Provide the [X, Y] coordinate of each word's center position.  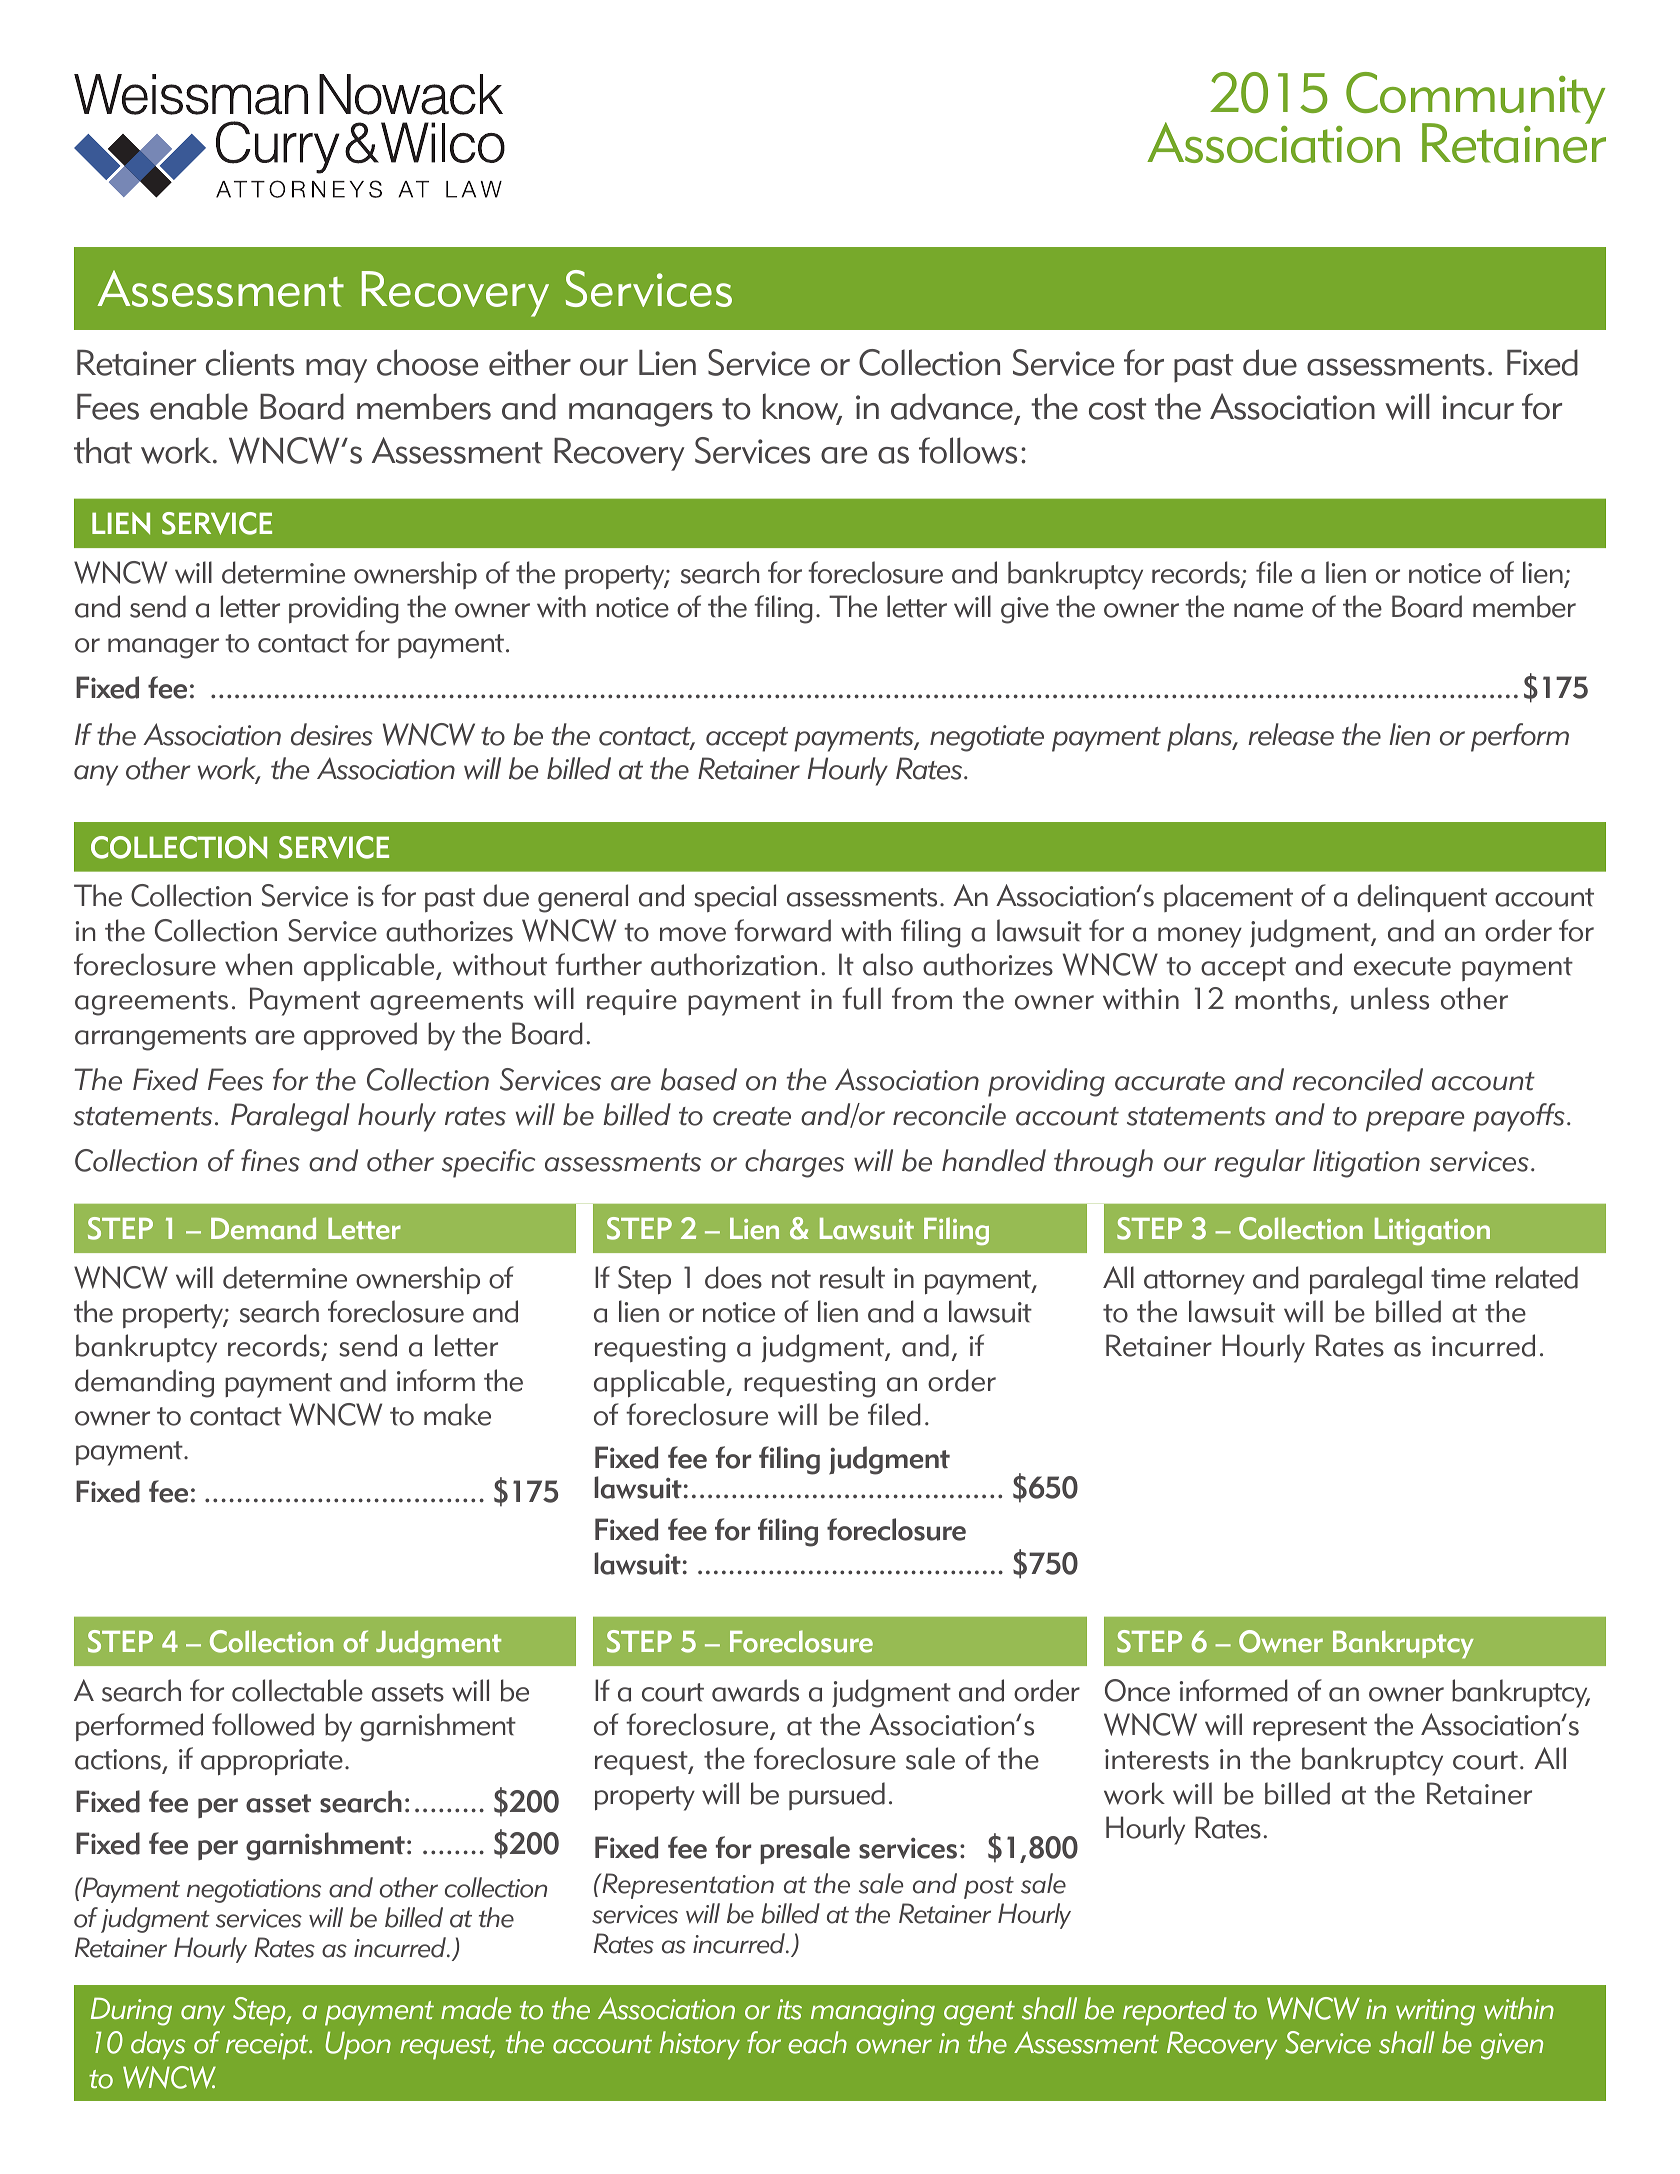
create [752, 1116]
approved [360, 1036]
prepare [1415, 1121]
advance [952, 406]
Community [1475, 99]
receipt [268, 2046]
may [336, 371]
